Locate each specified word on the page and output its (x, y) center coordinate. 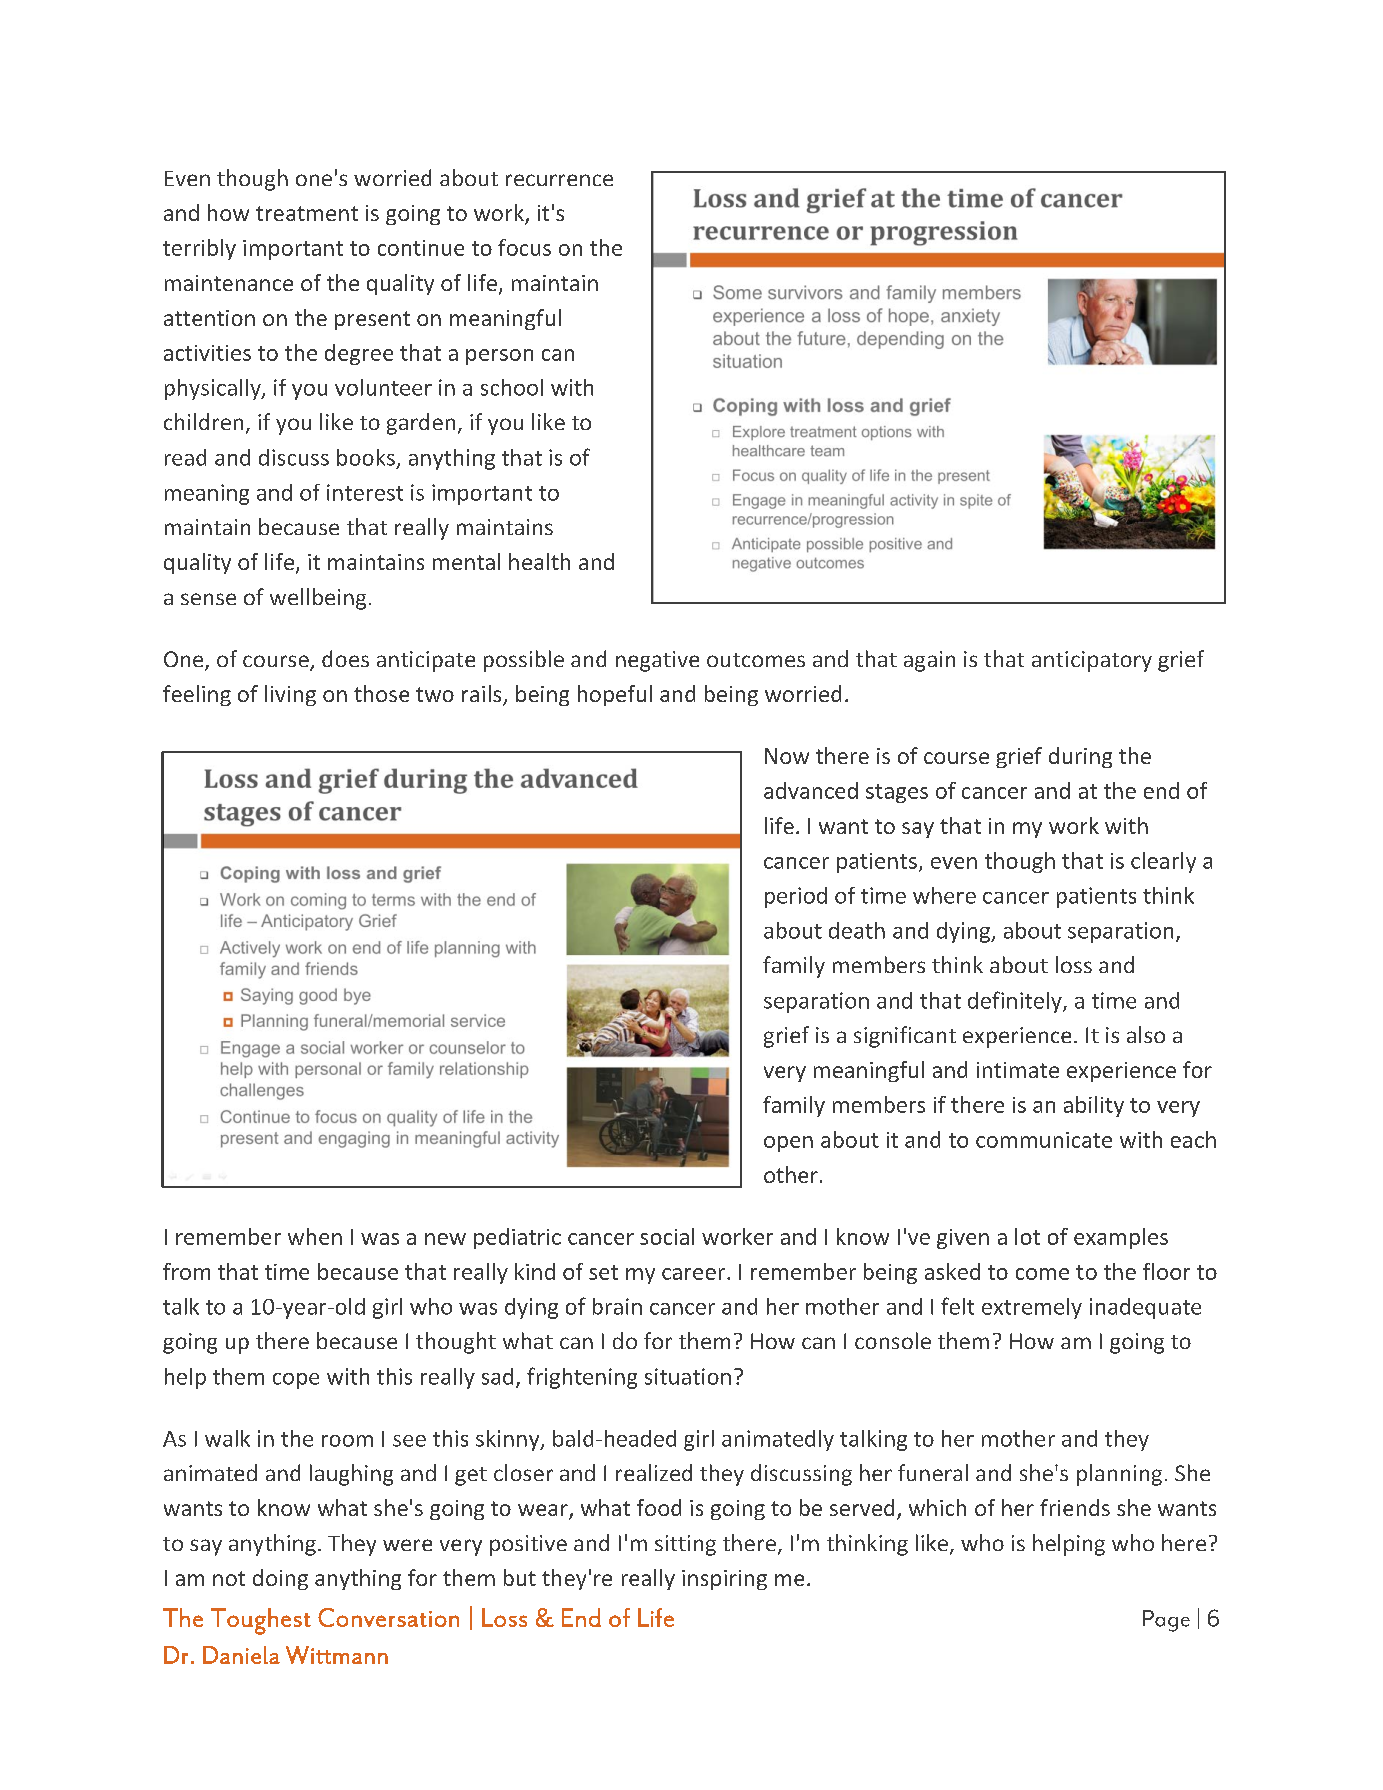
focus (524, 247)
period (796, 897)
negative (657, 661)
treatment (307, 213)
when (315, 1236)
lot (1027, 1236)
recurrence (559, 180)
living (290, 695)
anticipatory (1092, 661)
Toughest (261, 1621)
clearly (1163, 862)
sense (208, 599)
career (695, 1274)
